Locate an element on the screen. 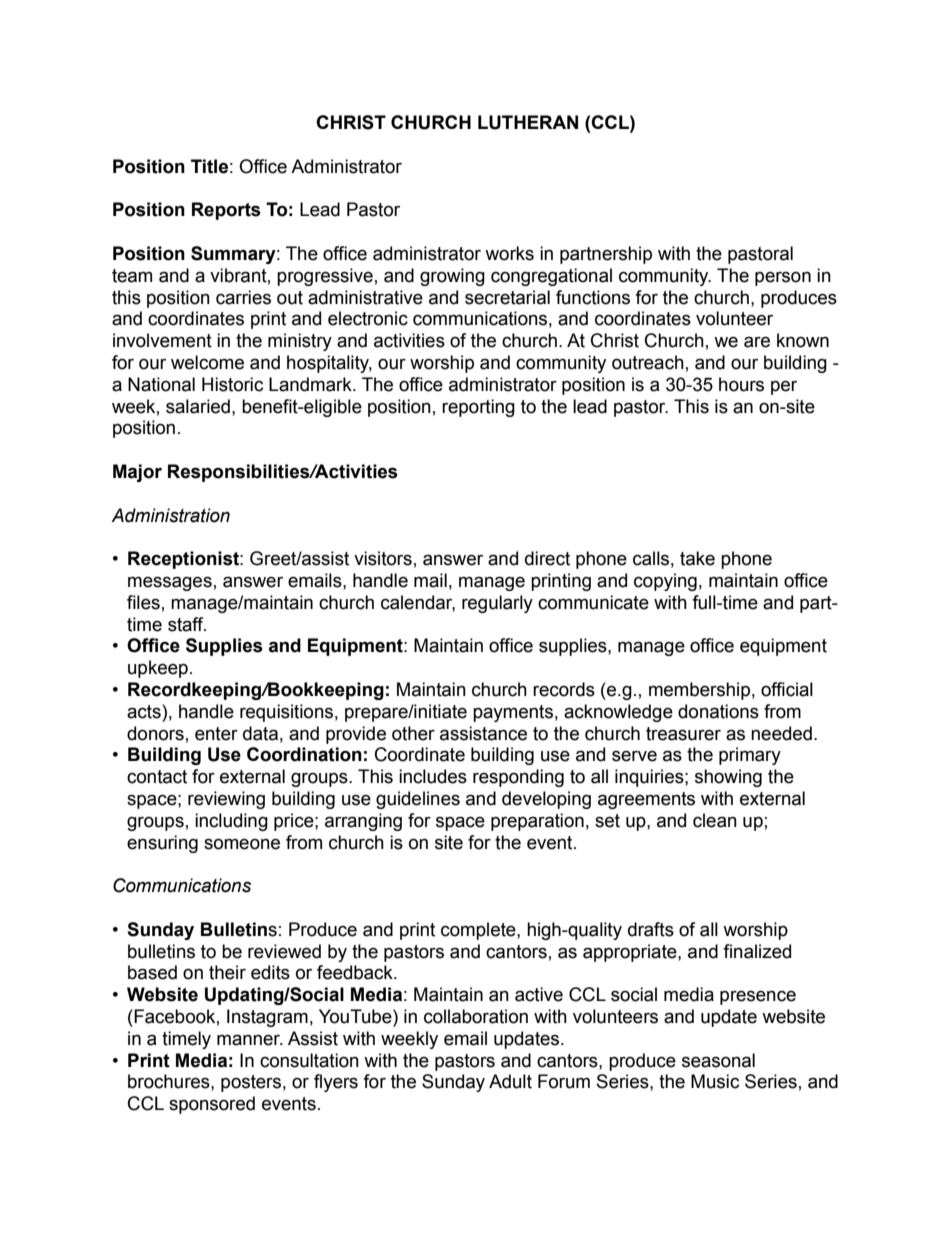 The width and height of the screenshot is (952, 1233). secretarial is located at coordinates (507, 297).
